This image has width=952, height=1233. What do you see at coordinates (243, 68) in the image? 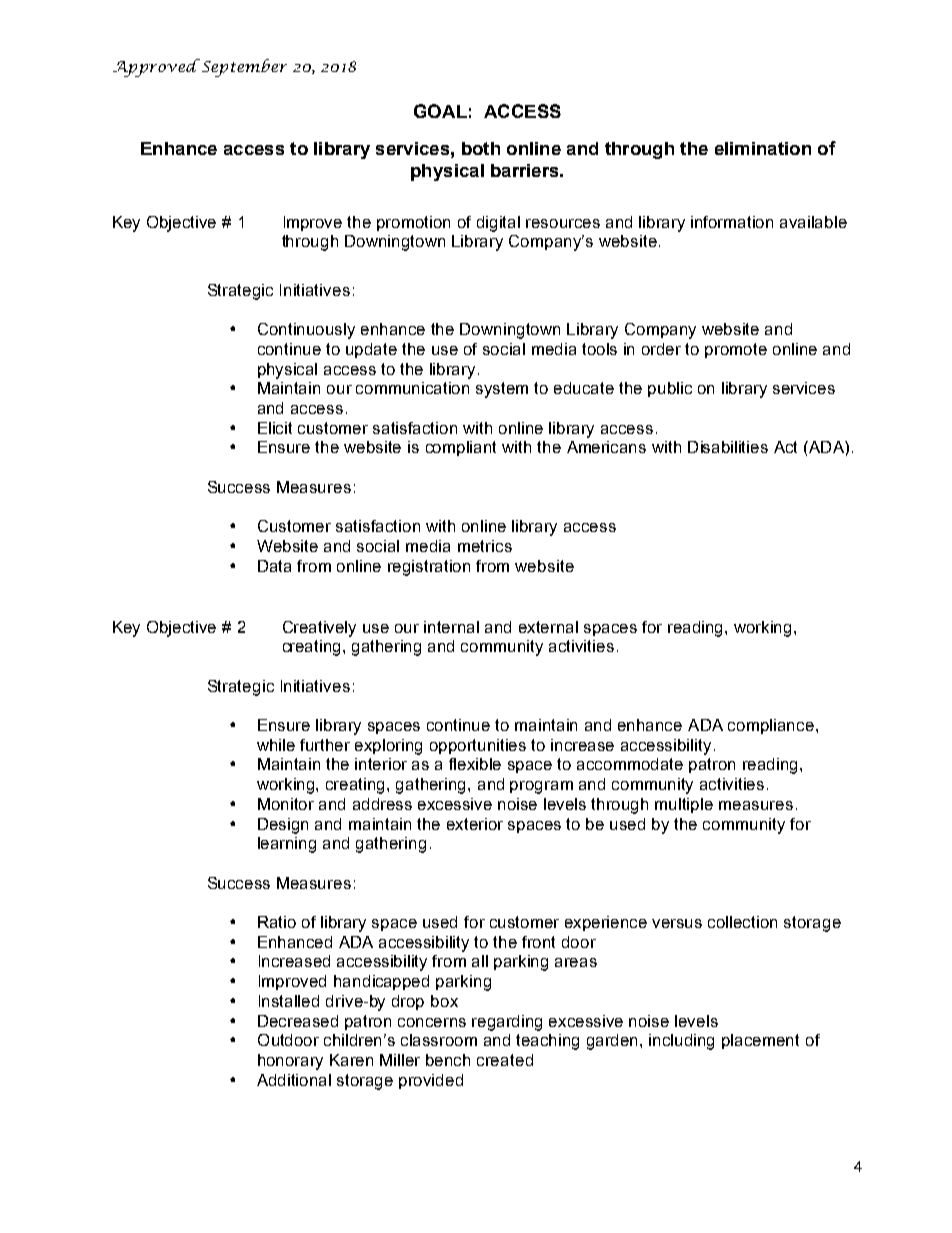
I see `September` at bounding box center [243, 68].
